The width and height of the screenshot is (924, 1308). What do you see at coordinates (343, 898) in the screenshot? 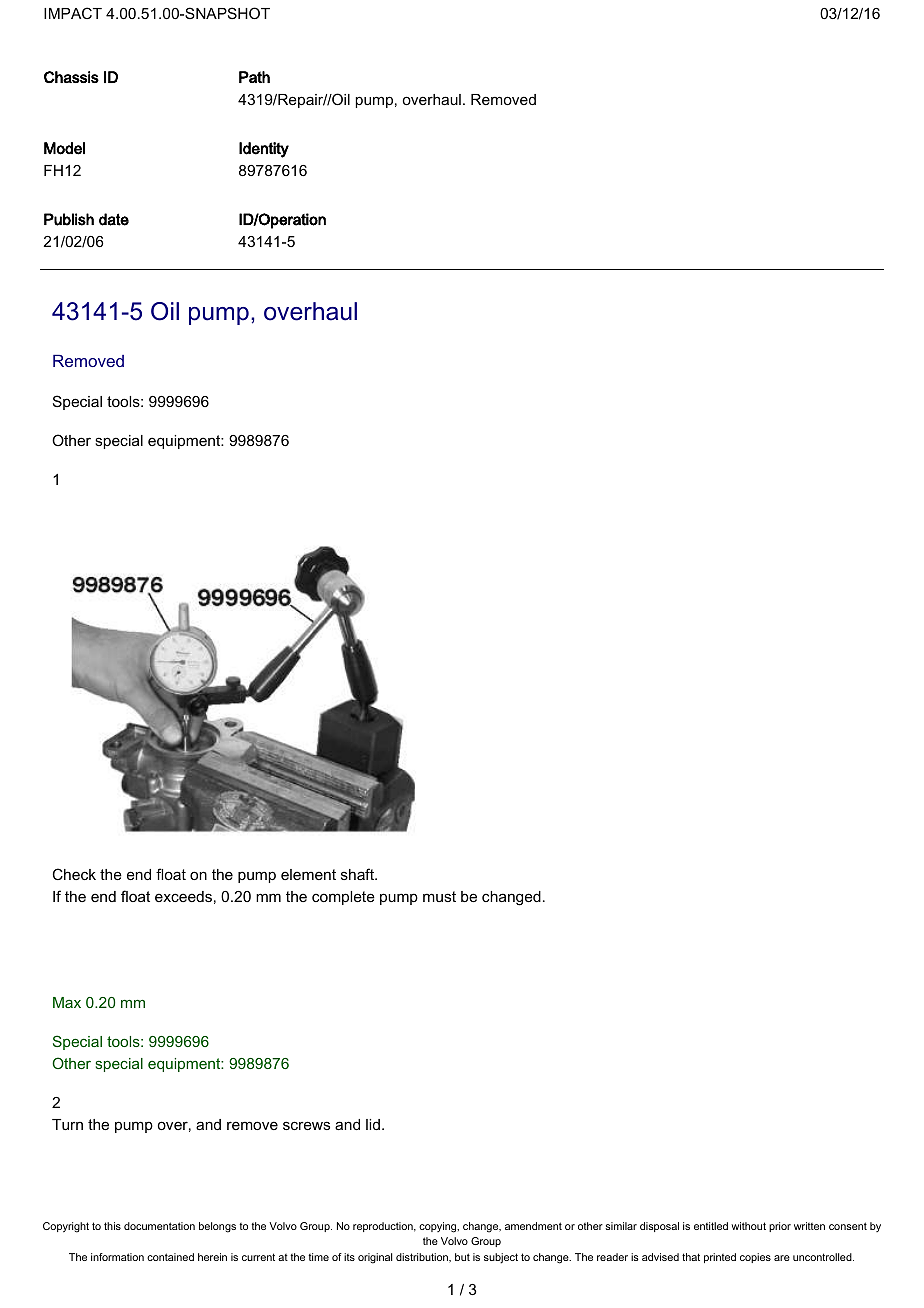
I see `complete` at bounding box center [343, 898].
